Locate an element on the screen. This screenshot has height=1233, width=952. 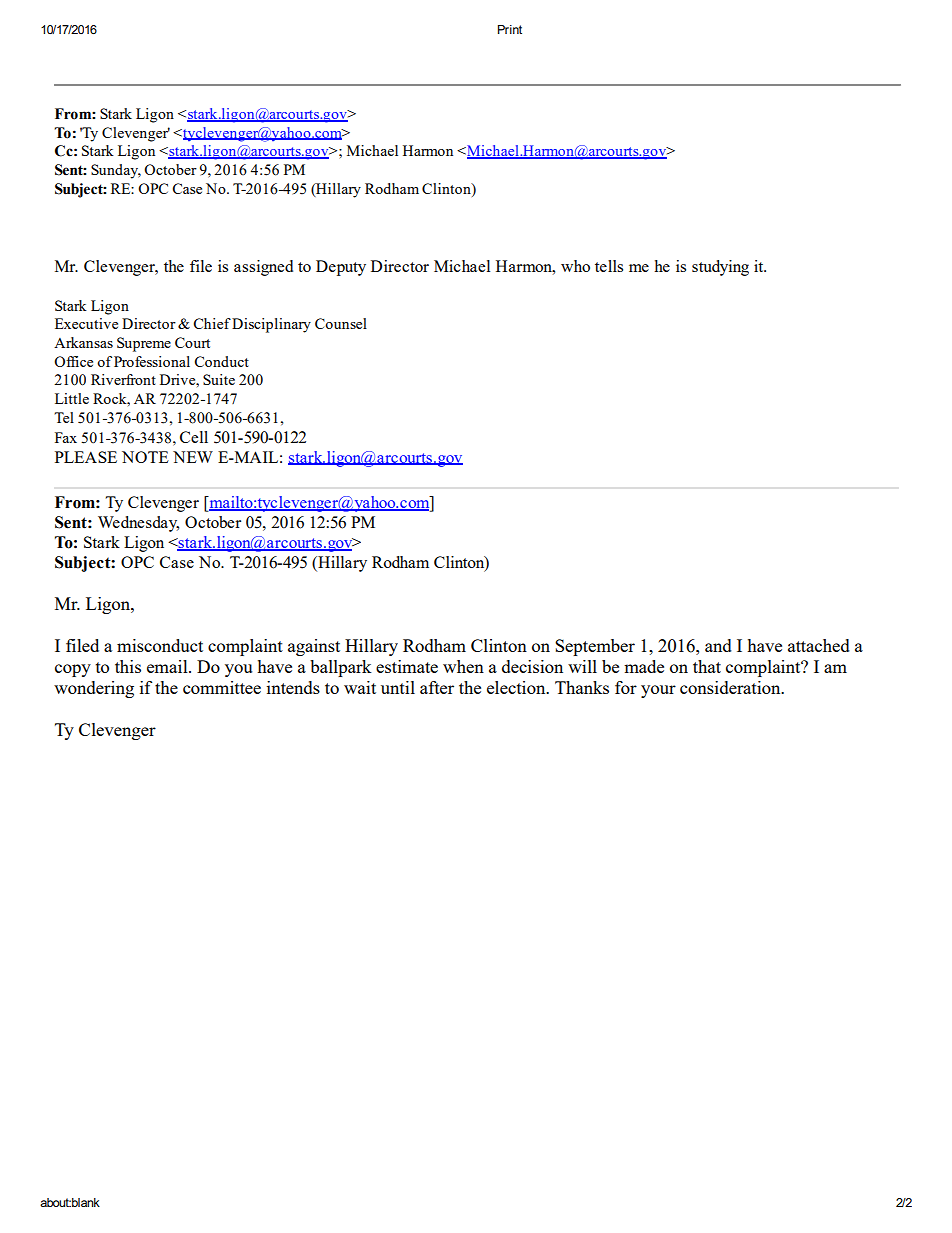
Counsel is located at coordinates (341, 323).
